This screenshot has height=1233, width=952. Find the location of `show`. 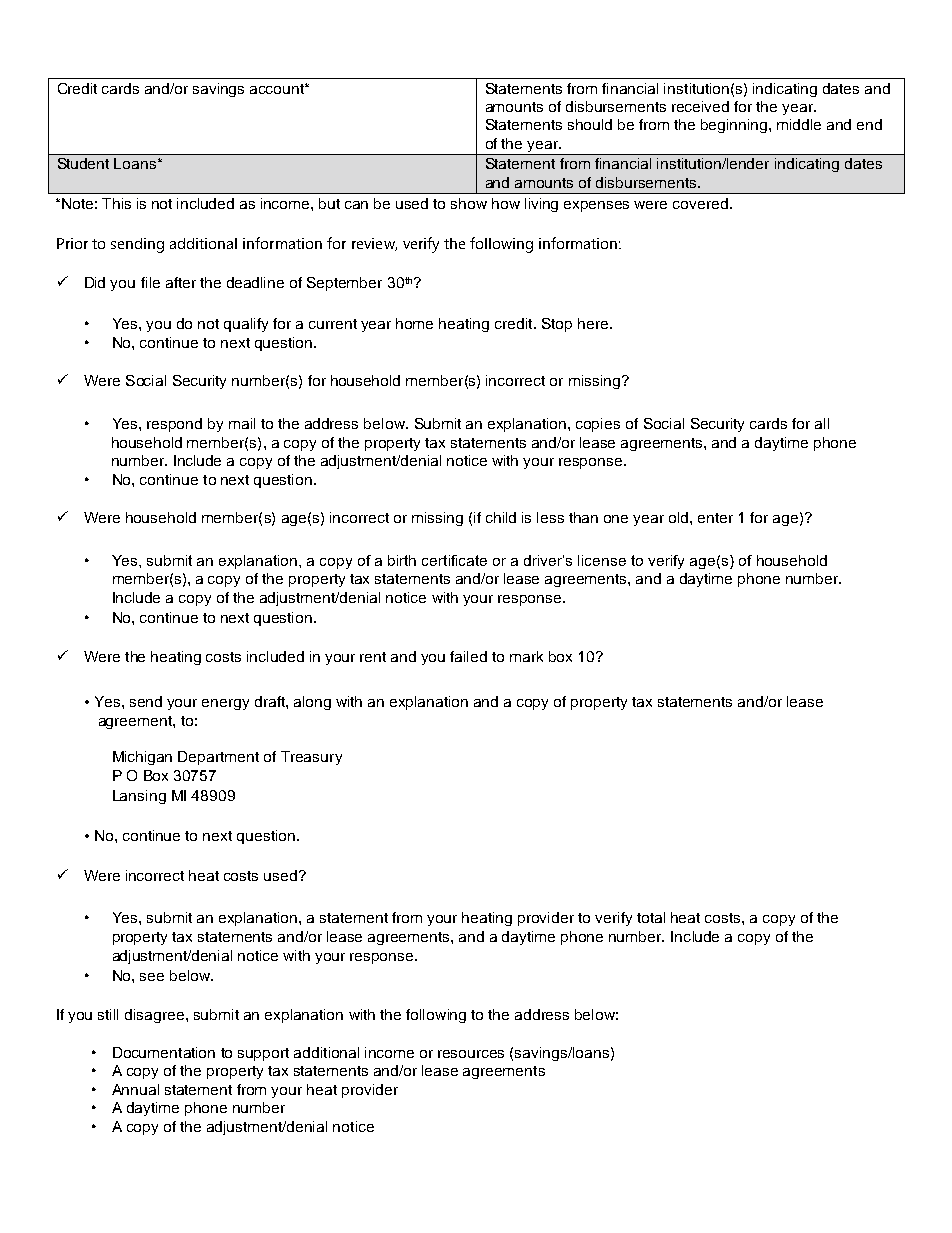

show is located at coordinates (469, 203).
